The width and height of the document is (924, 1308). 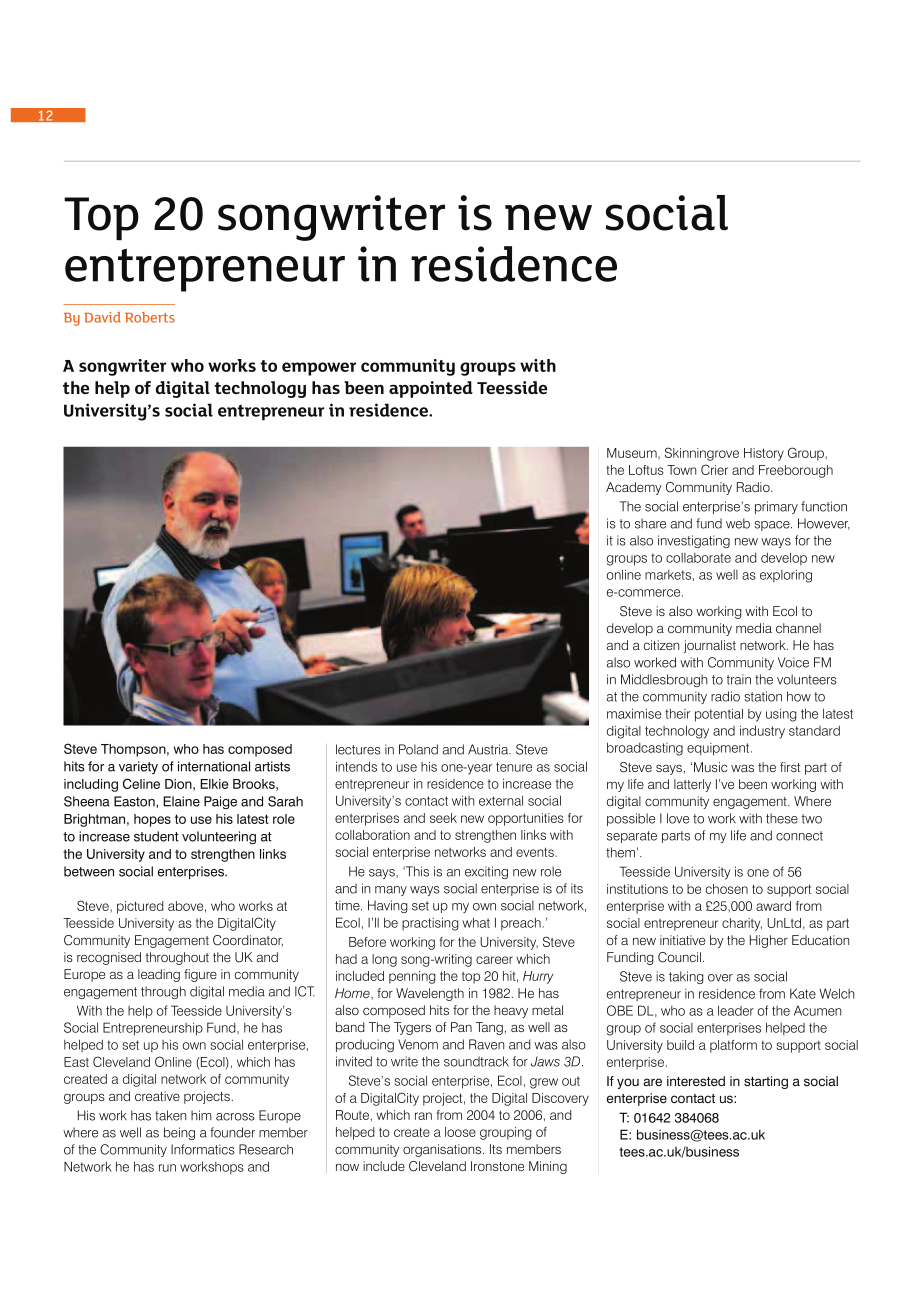 I want to click on Austria, so click(x=489, y=749).
